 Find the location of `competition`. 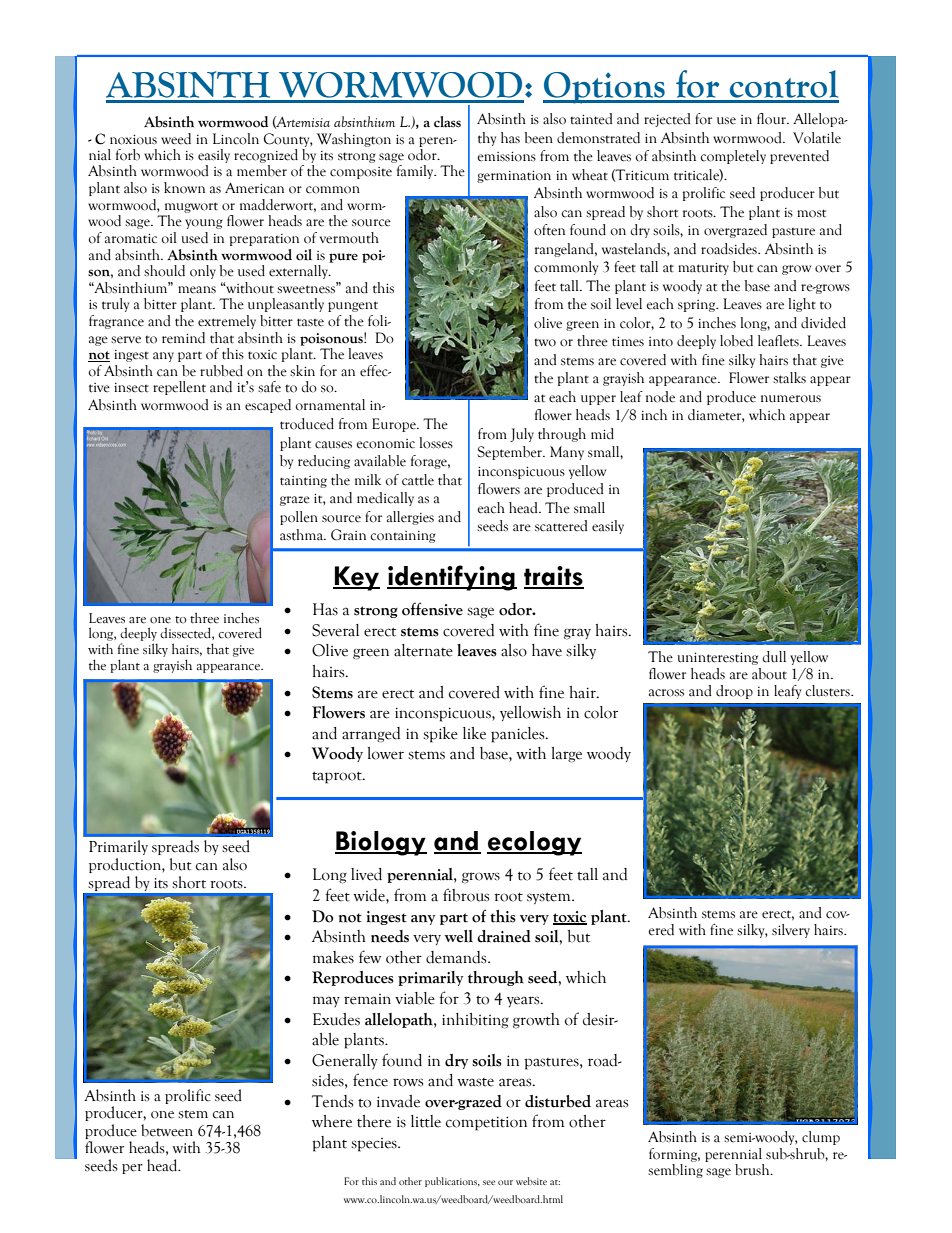

competition is located at coordinates (486, 1123).
